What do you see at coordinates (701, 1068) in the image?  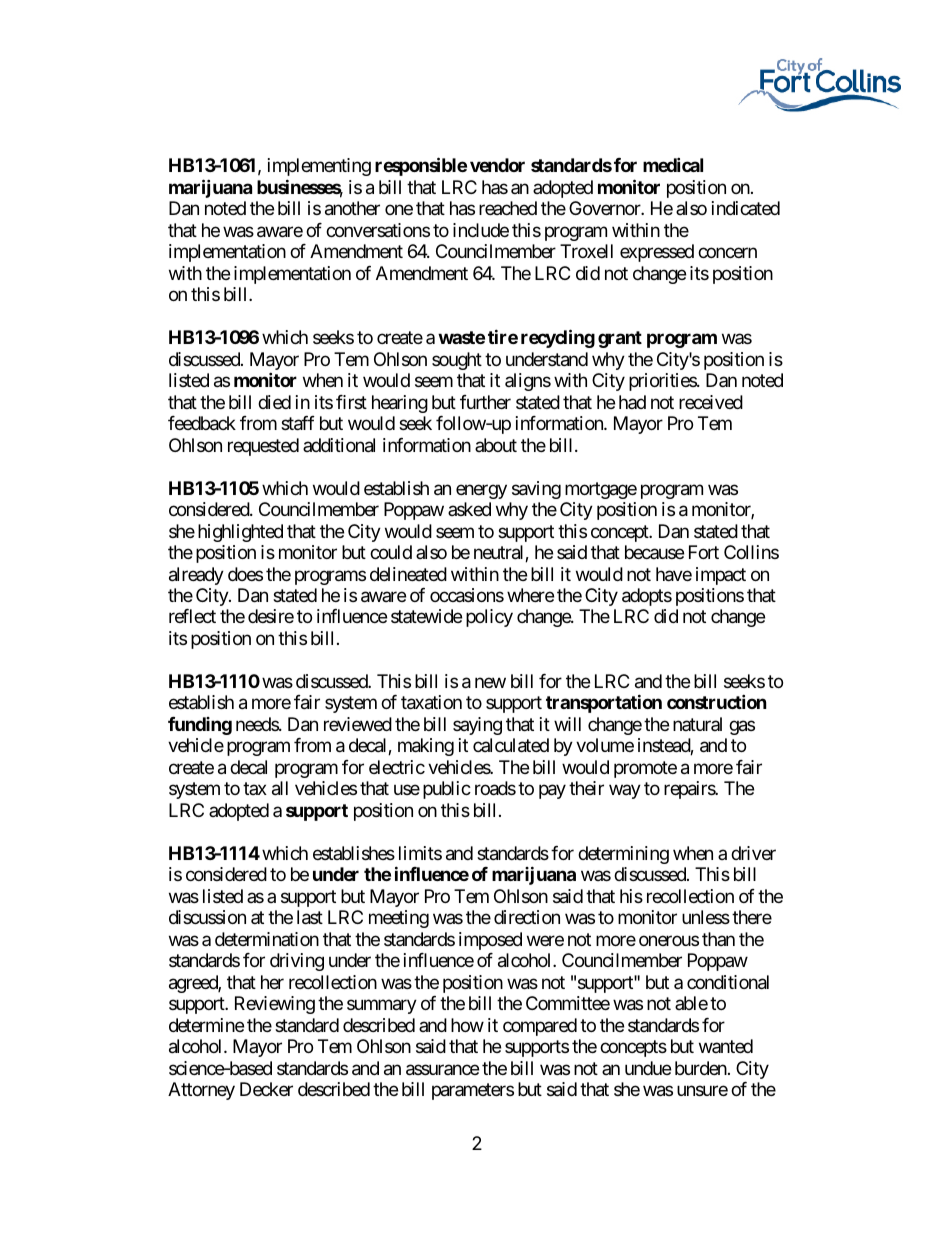 I see `burden` at bounding box center [701, 1068].
